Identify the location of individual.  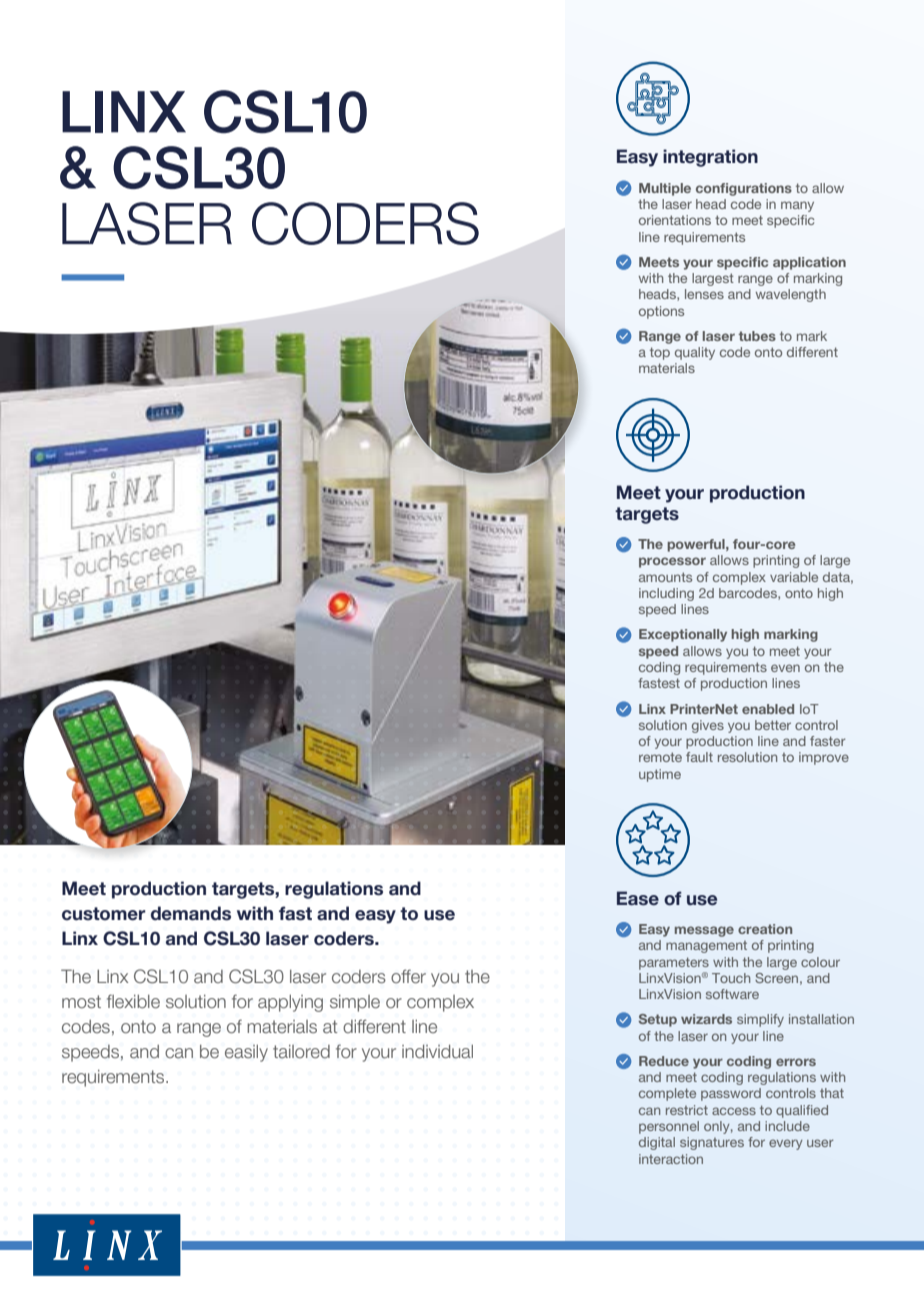
(437, 1051).
